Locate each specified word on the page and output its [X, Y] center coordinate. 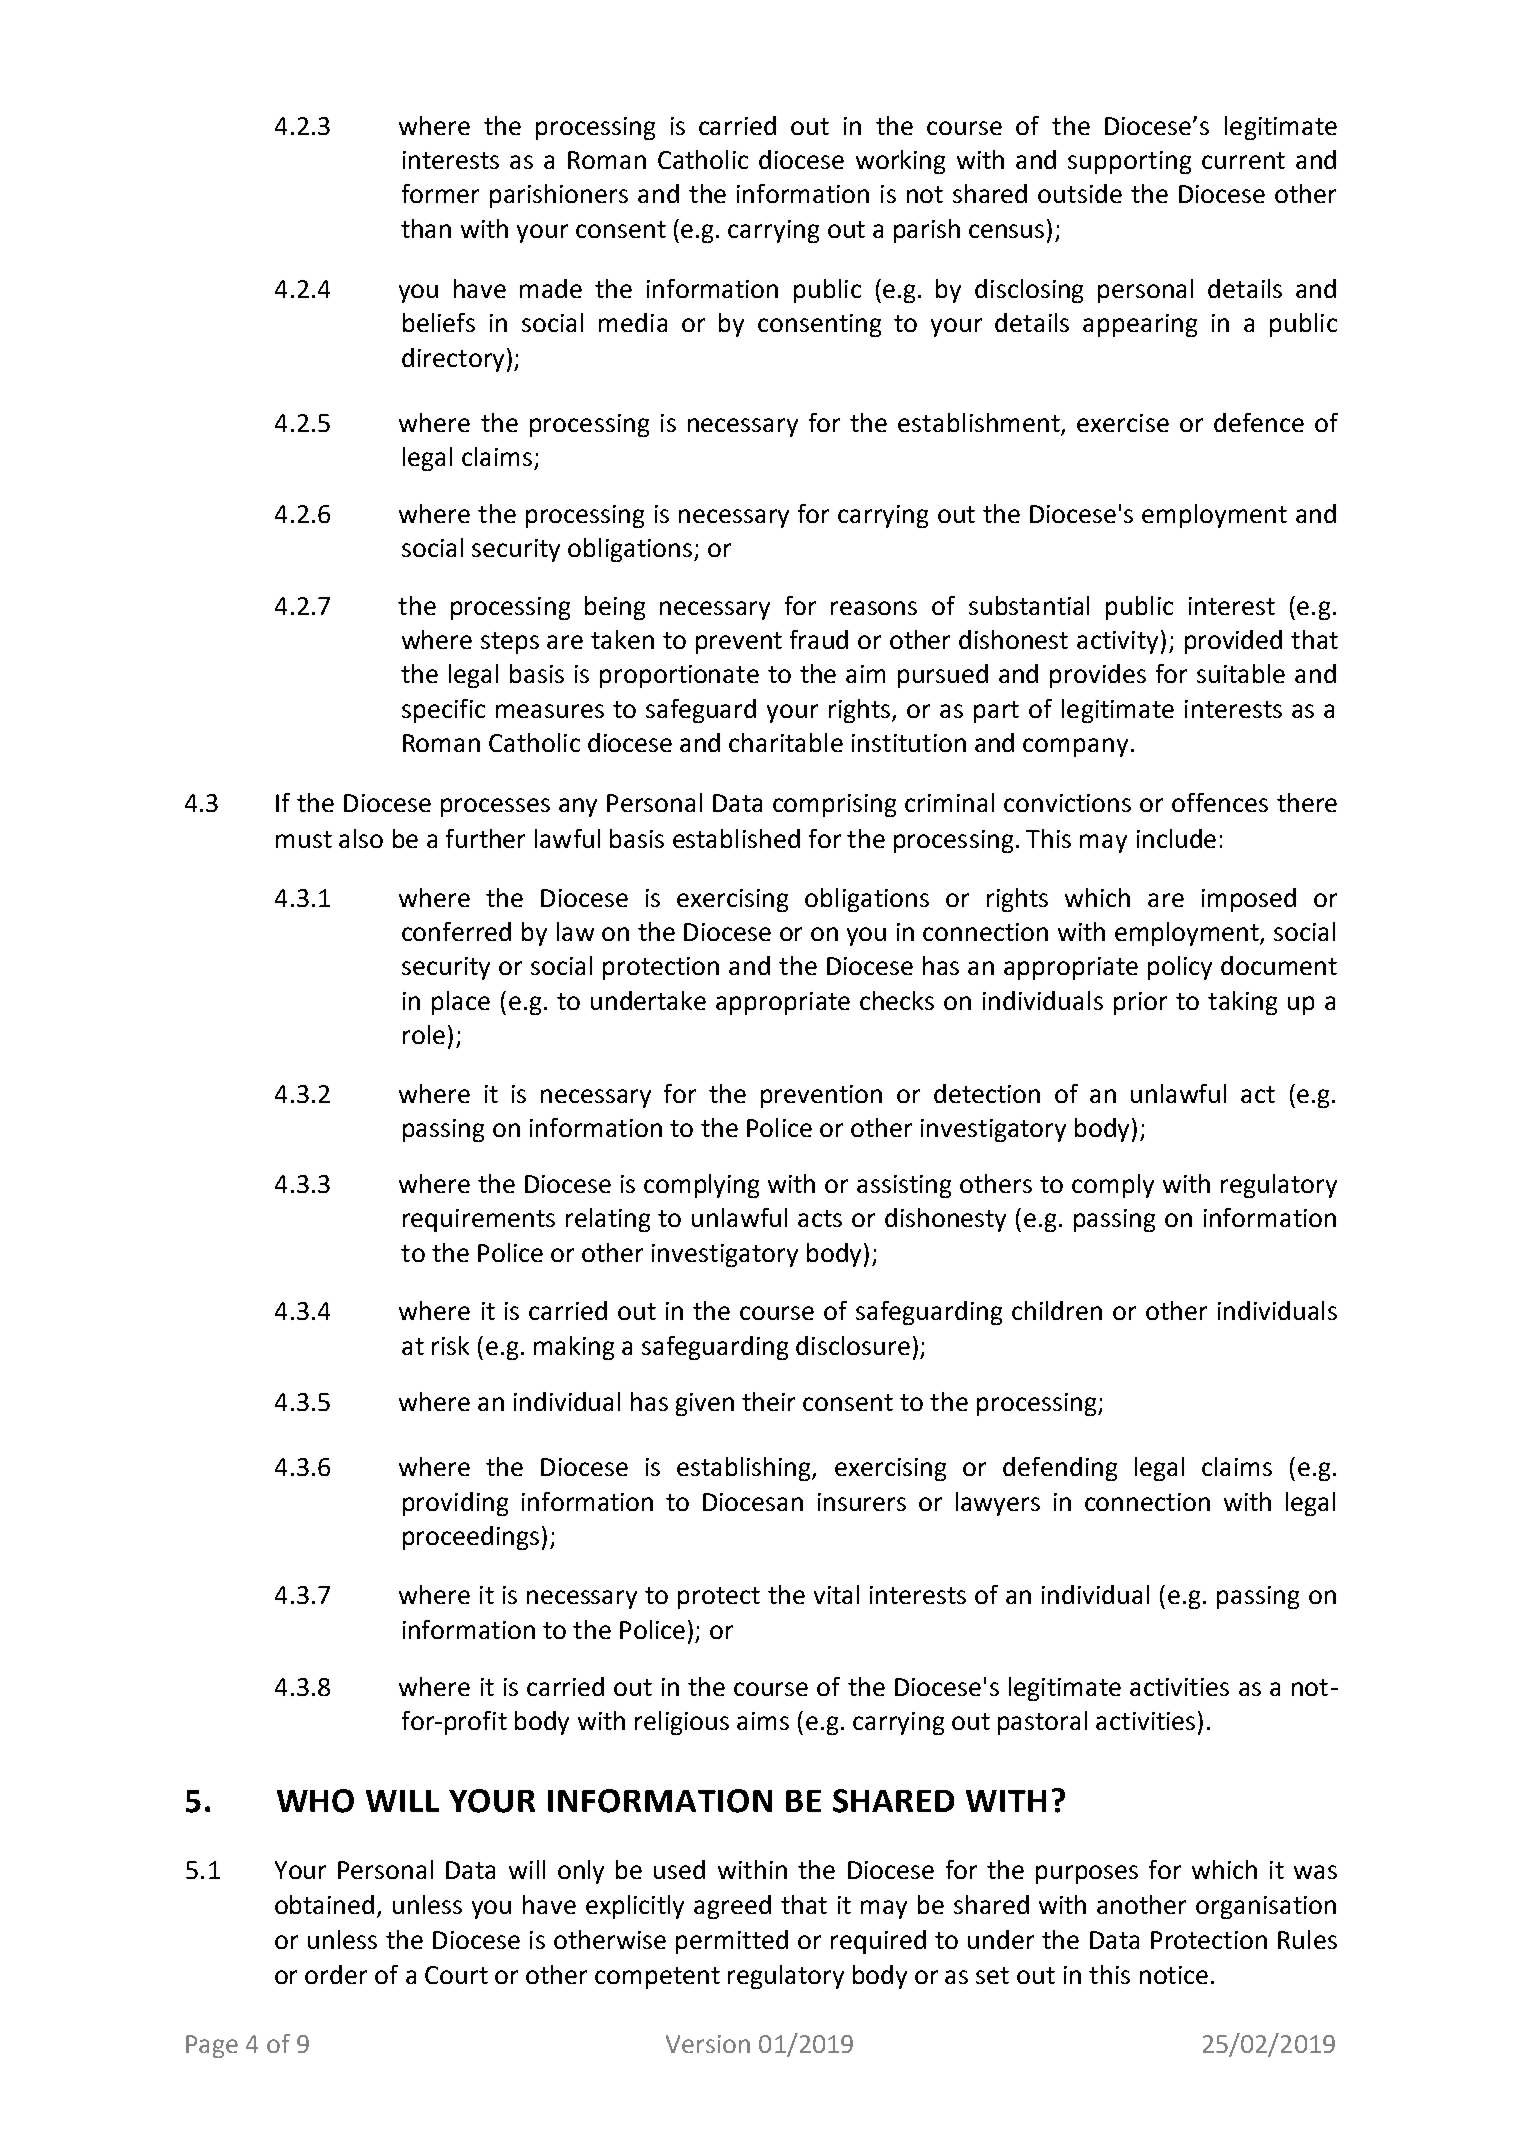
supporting [1129, 162]
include [1176, 838]
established [736, 838]
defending [1060, 1469]
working [900, 162]
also [361, 838]
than [426, 228]
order [336, 1974]
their [768, 1401]
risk [450, 1345]
